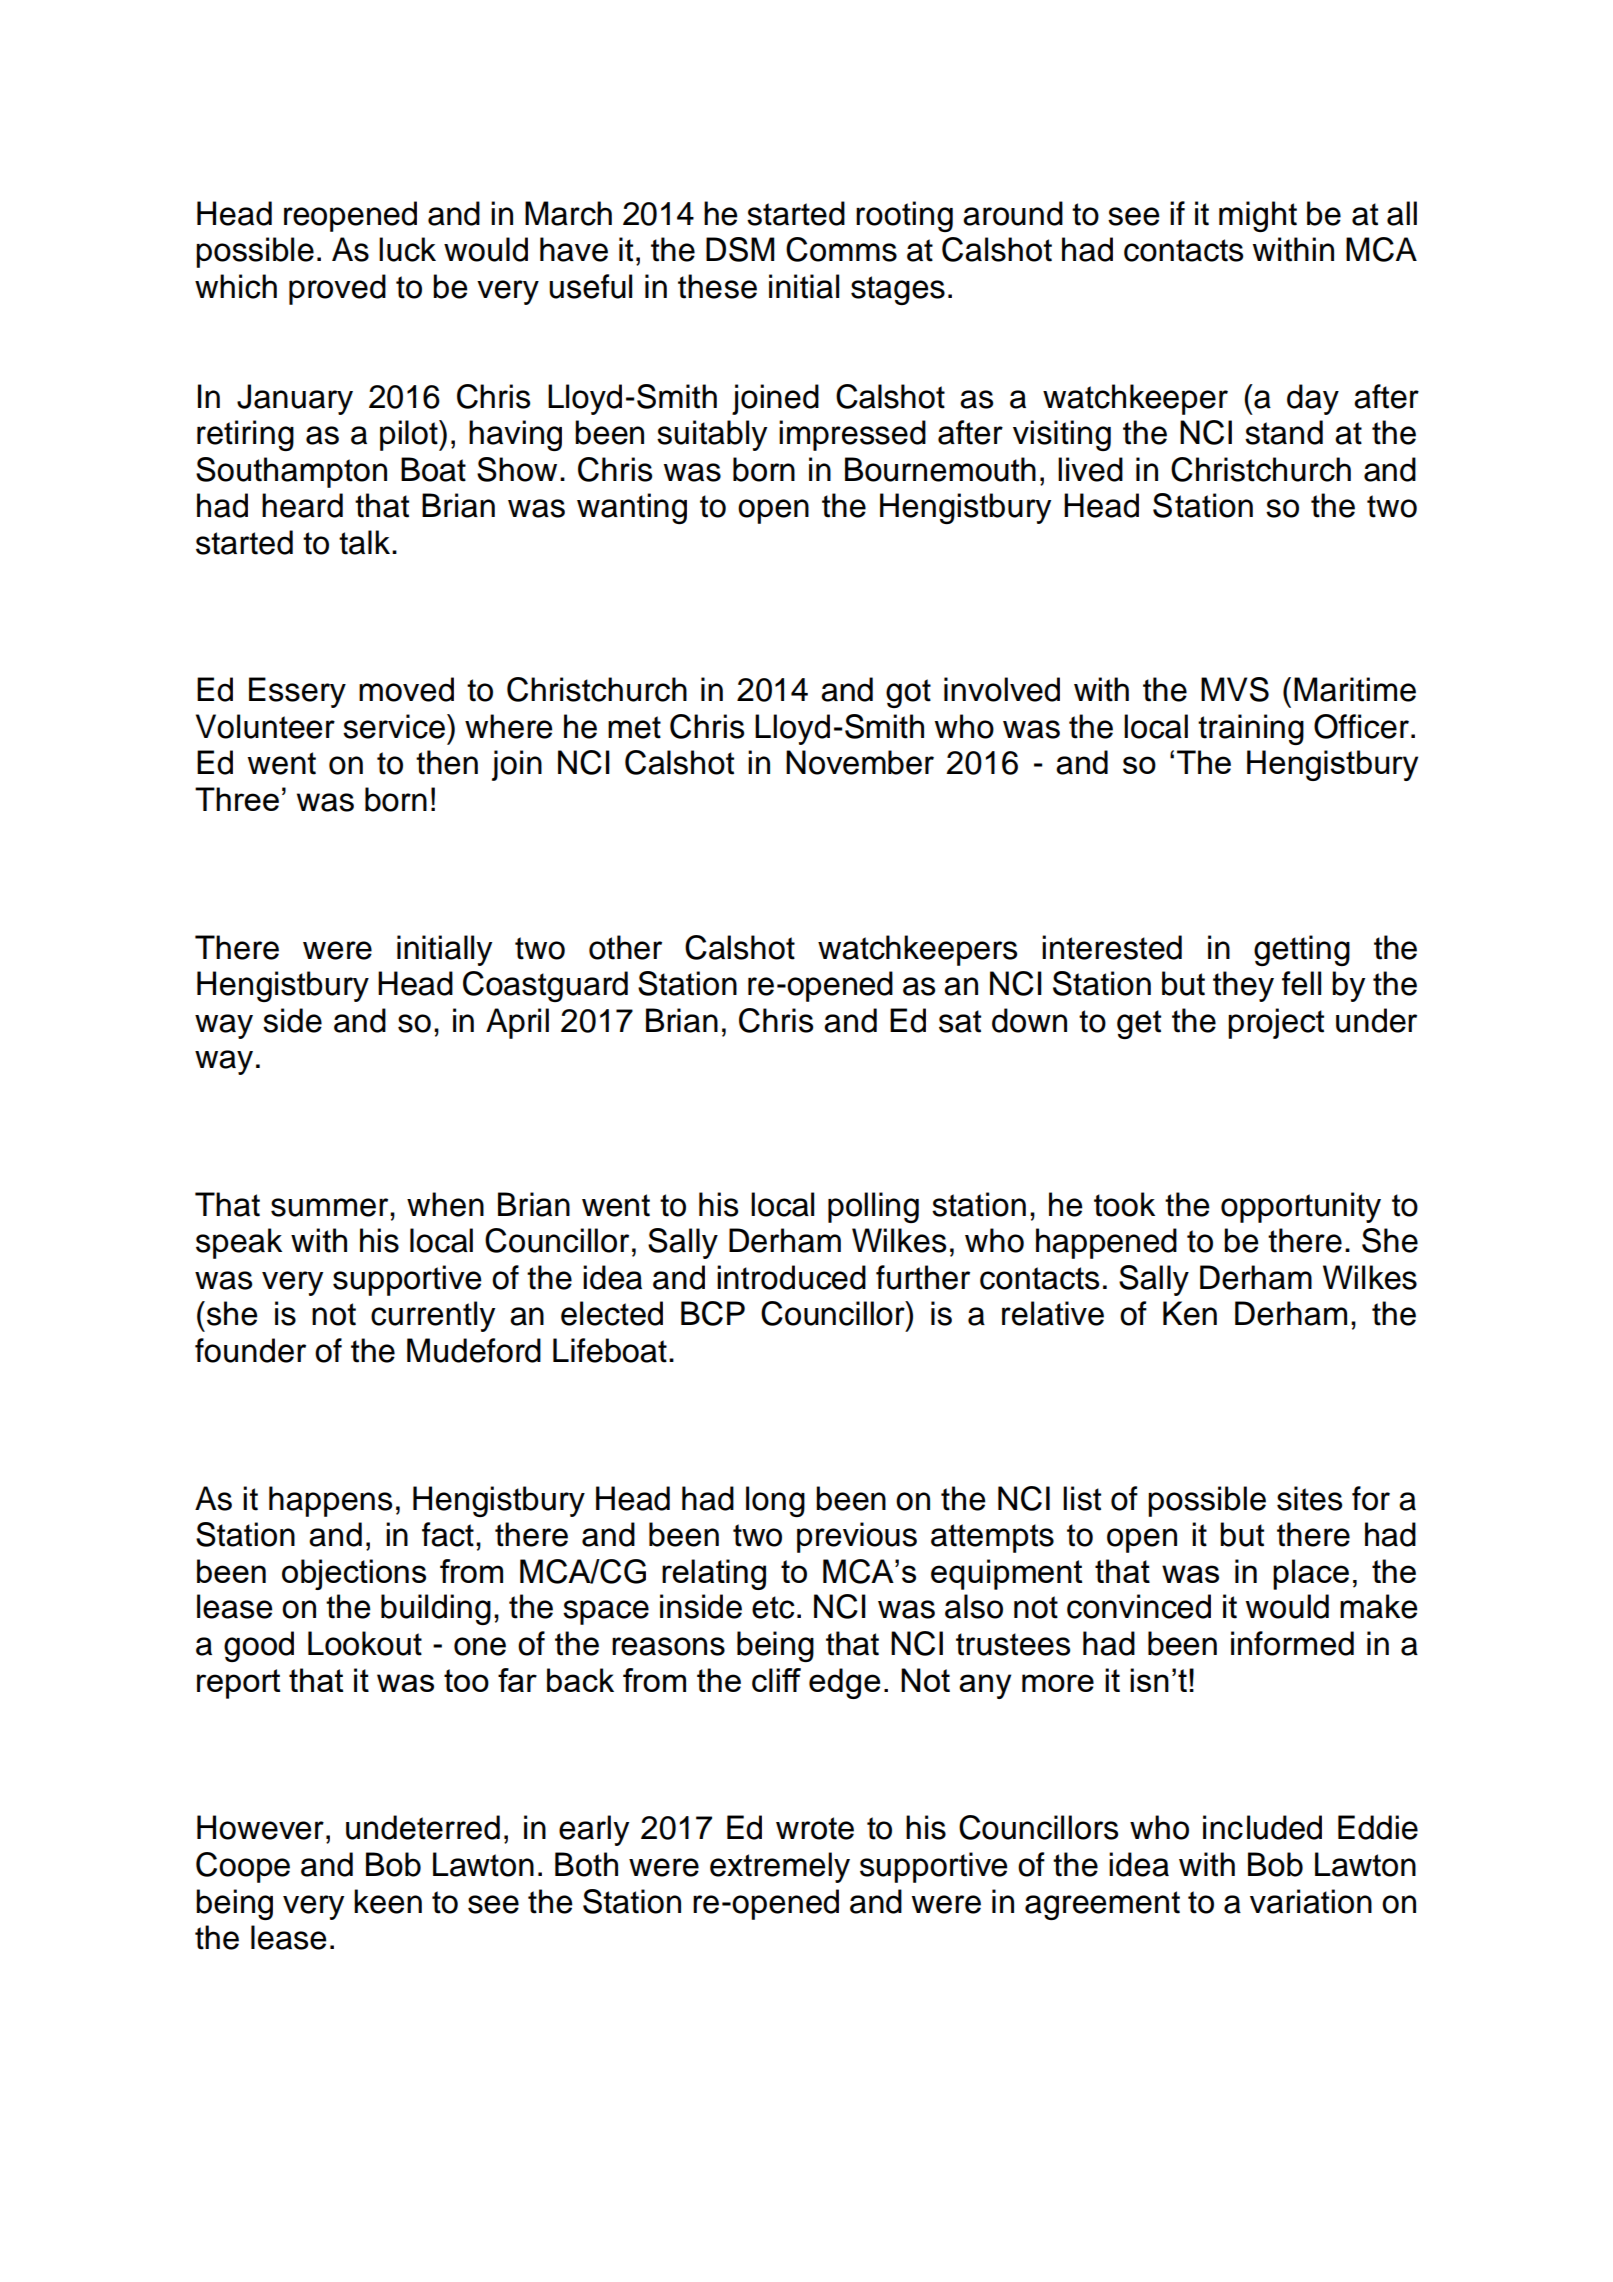  I want to click on then, so click(447, 762).
